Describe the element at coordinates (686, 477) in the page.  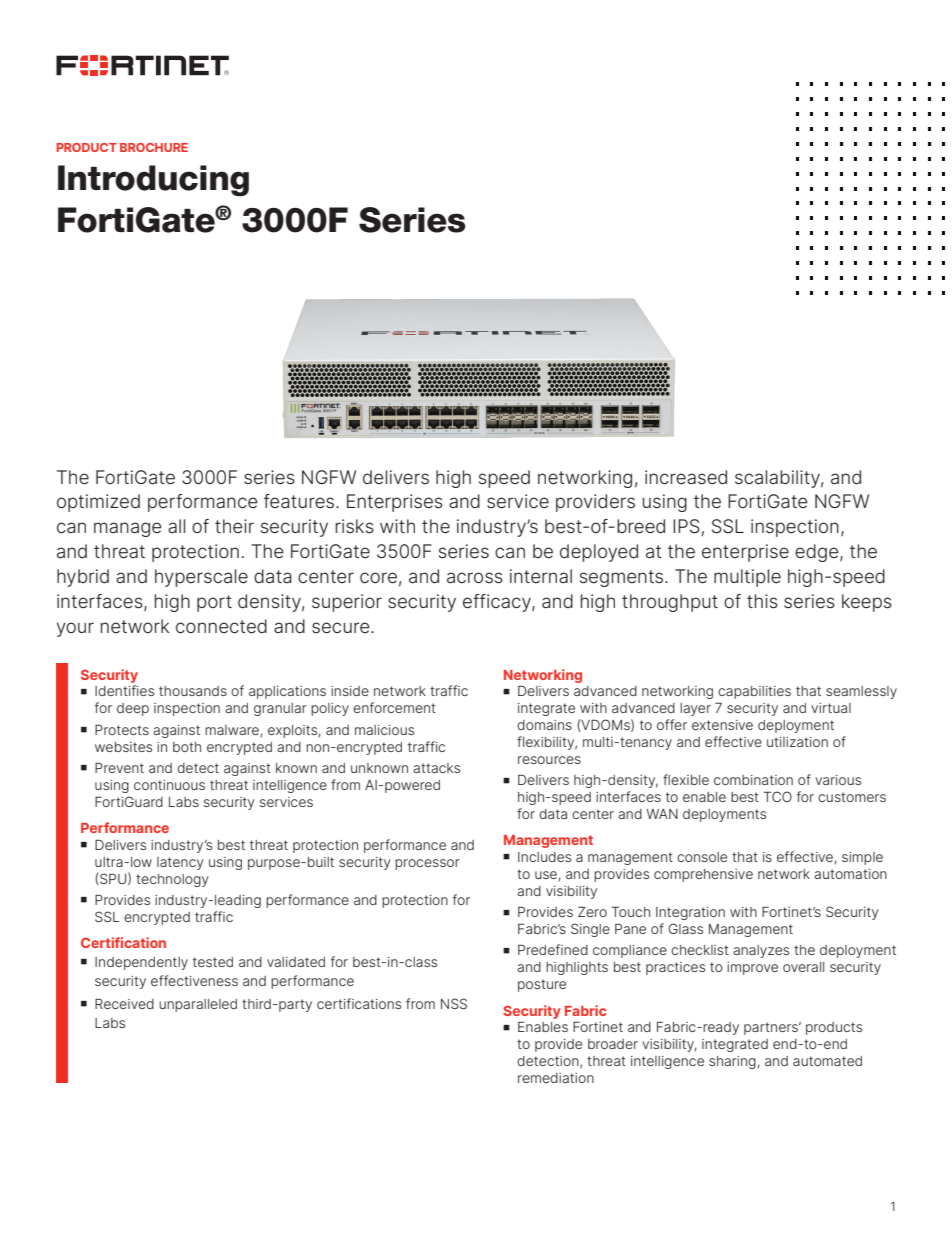
I see `increased` at that location.
